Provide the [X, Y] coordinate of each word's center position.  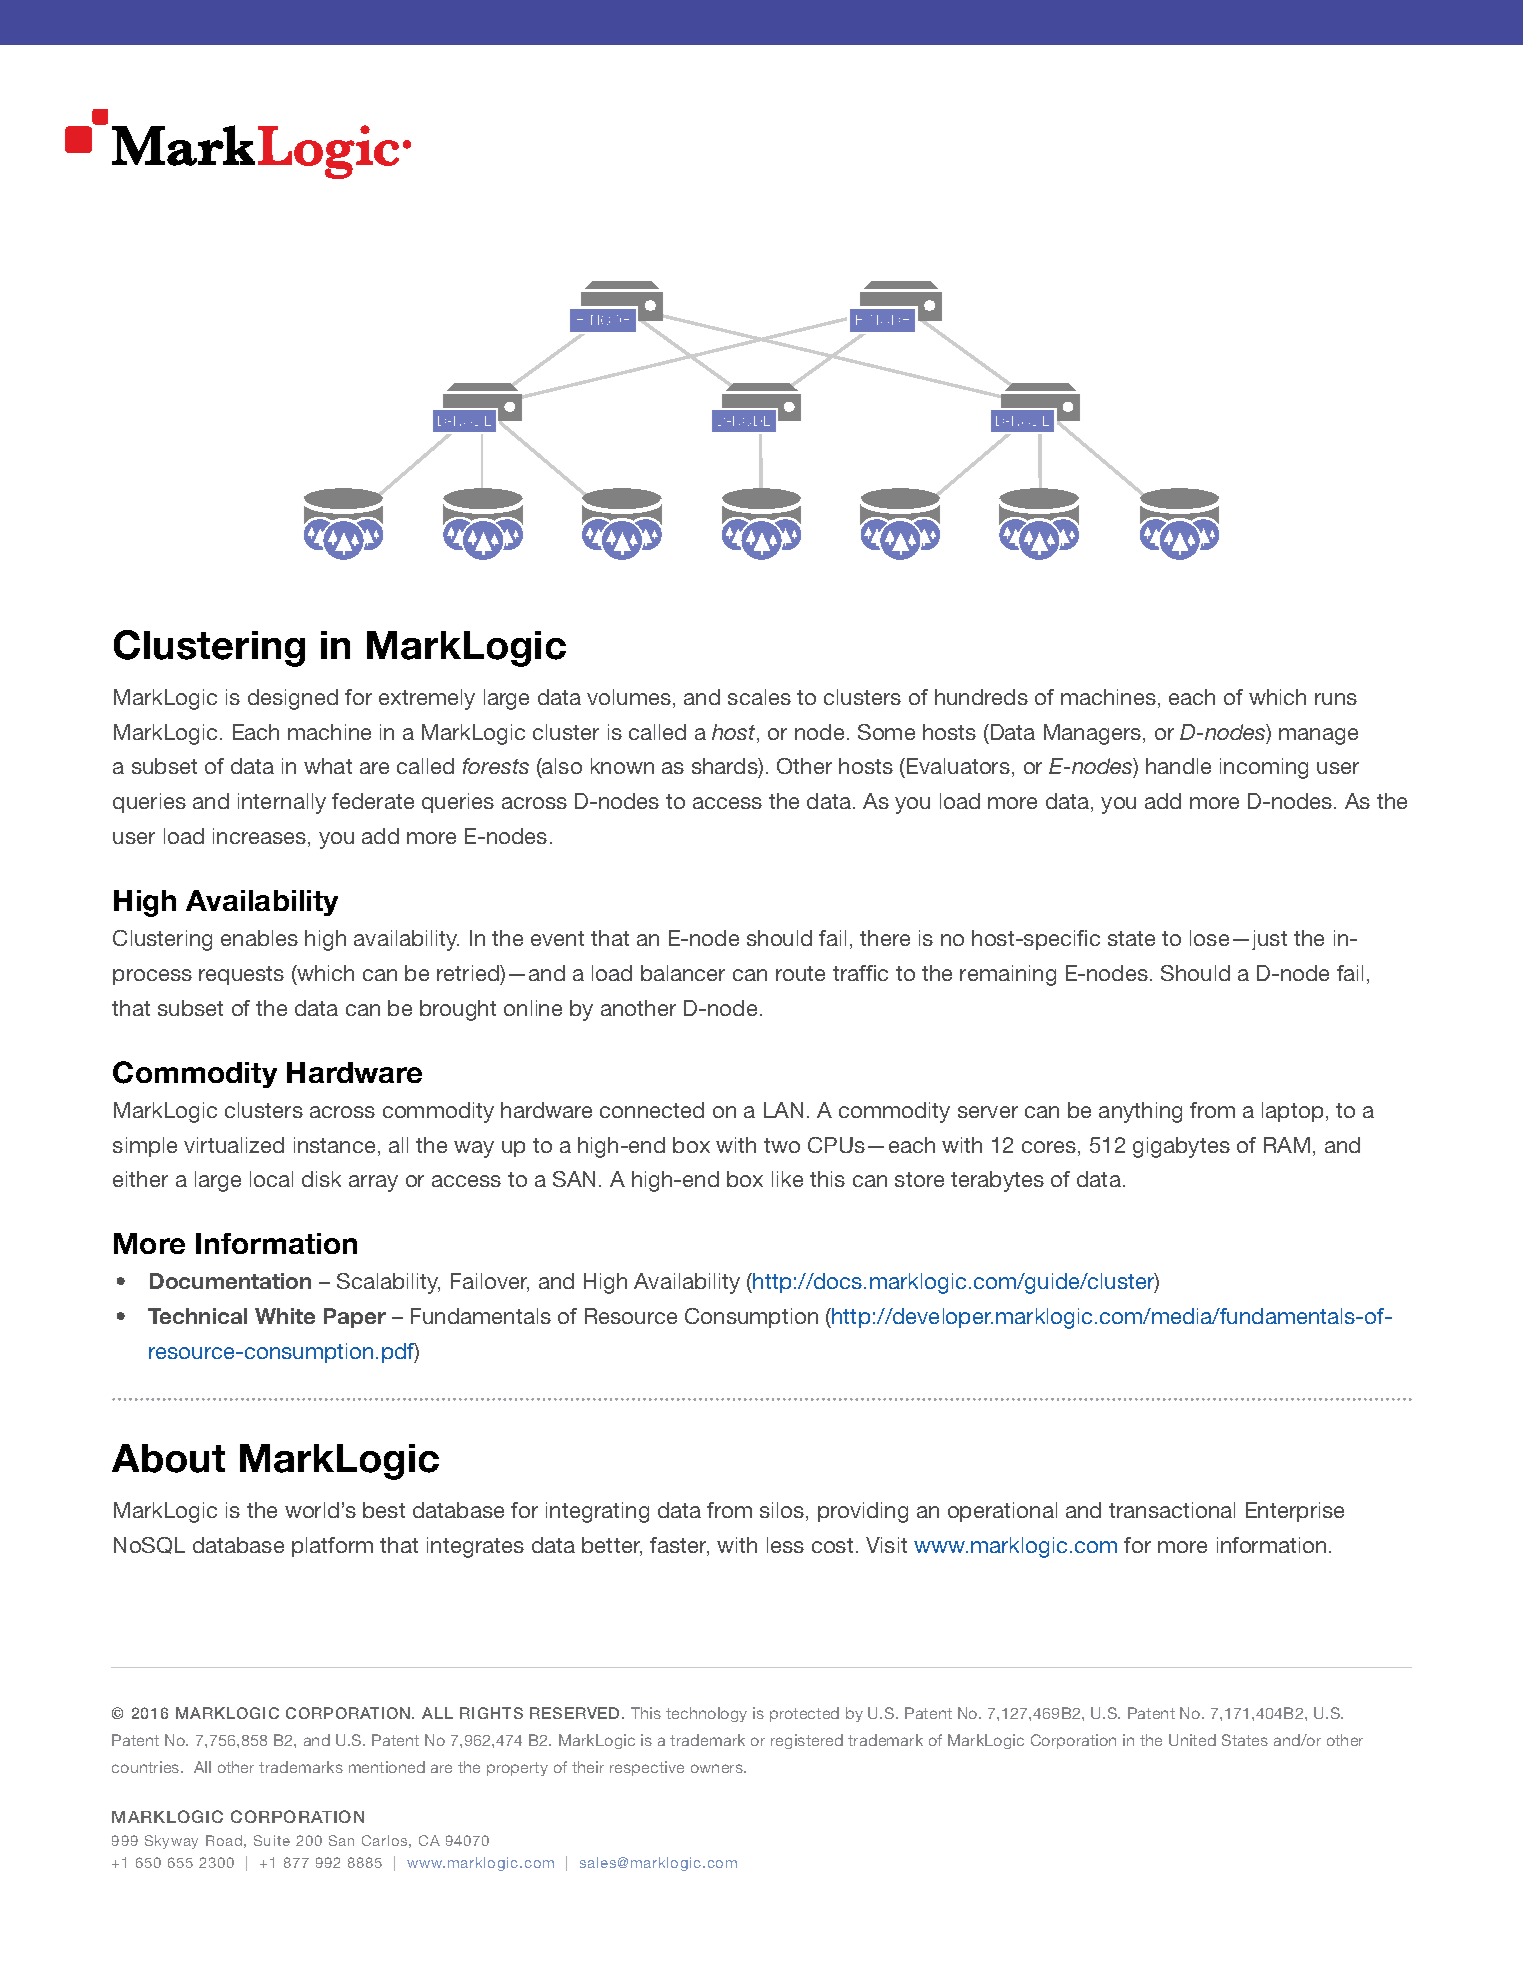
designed [293, 699]
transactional [1172, 1510]
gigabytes [1181, 1147]
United [1192, 1740]
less [785, 1545]
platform [332, 1547]
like [787, 1179]
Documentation [230, 1281]
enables [259, 938]
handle [1178, 766]
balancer [683, 973]
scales [759, 697]
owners [718, 1768]
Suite [272, 1840]
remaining [1008, 975]
